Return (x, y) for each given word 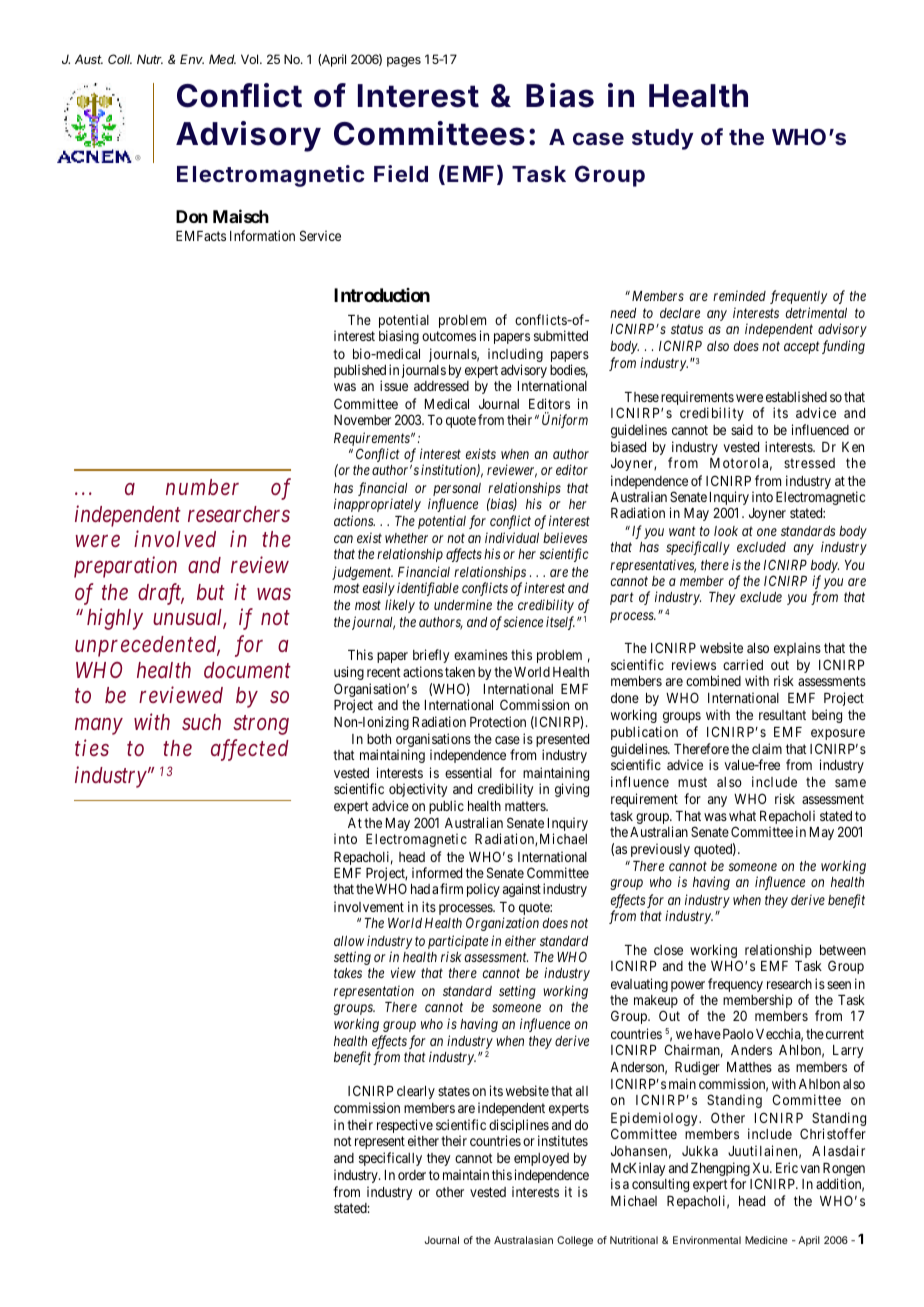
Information (262, 235)
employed (541, 1159)
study (663, 139)
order (412, 1175)
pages (404, 62)
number (202, 487)
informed (437, 872)
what (742, 816)
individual (512, 537)
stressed (809, 463)
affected (250, 750)
